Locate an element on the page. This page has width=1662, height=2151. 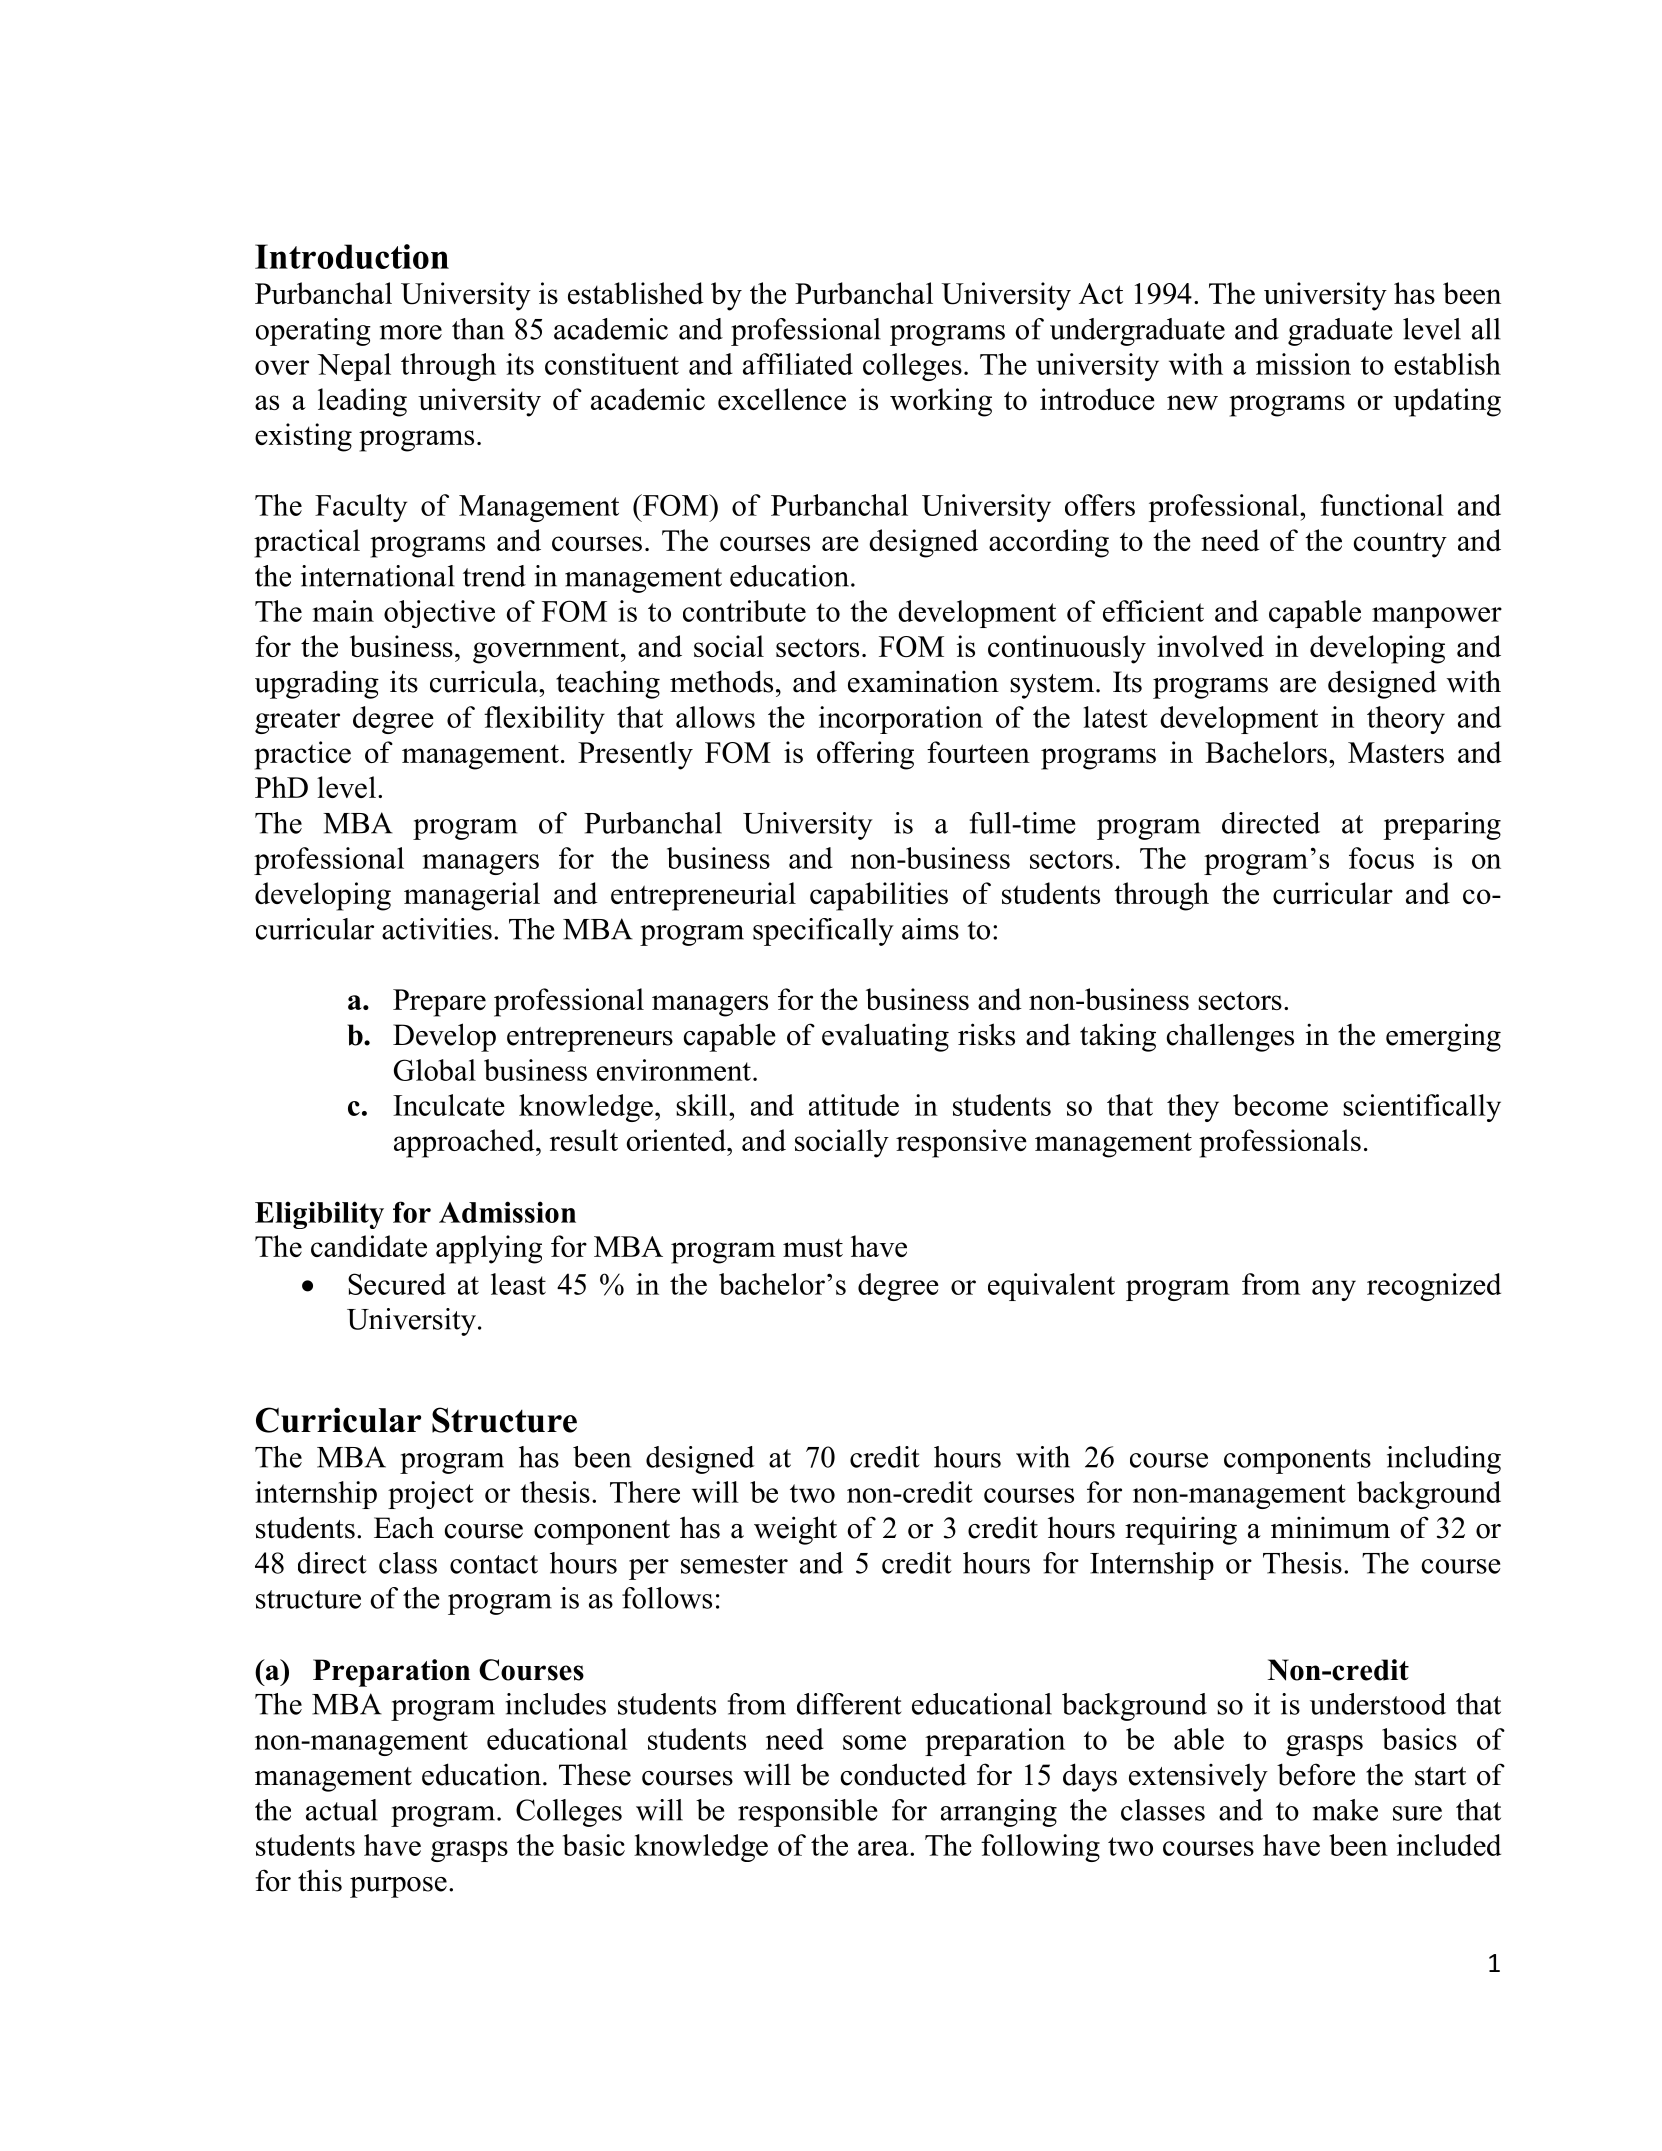
Global is located at coordinates (435, 1070).
